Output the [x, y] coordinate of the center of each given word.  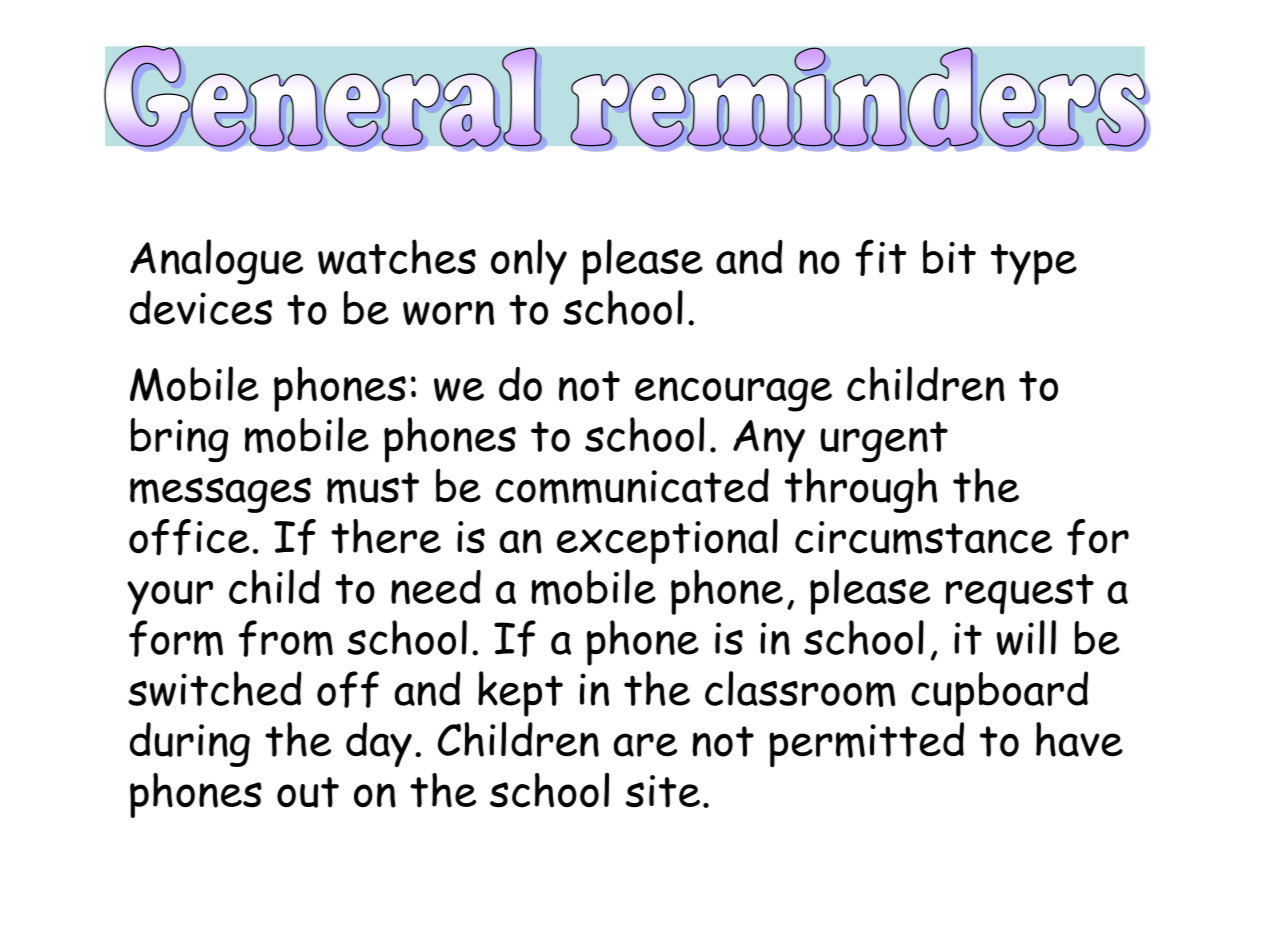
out [308, 792]
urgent [884, 441]
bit [949, 257]
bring [179, 440]
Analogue [216, 262]
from [286, 638]
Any [769, 441]
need [436, 587]
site [663, 791]
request [1020, 594]
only [529, 262]
